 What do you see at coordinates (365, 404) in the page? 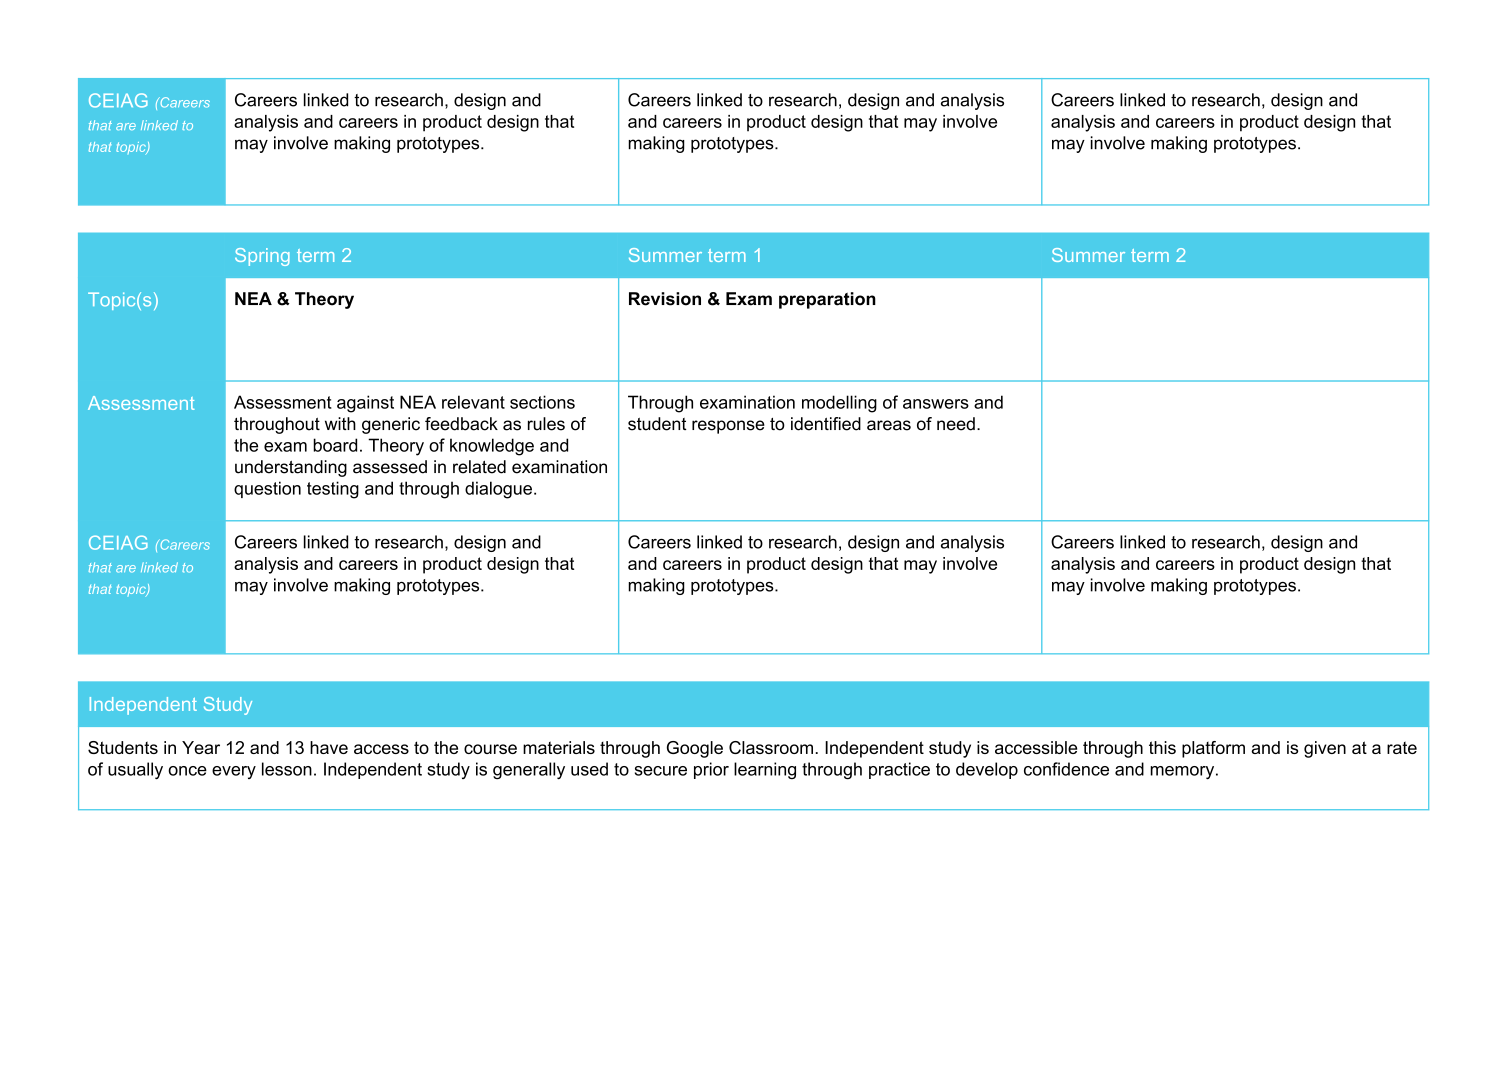
I see `against` at bounding box center [365, 404].
